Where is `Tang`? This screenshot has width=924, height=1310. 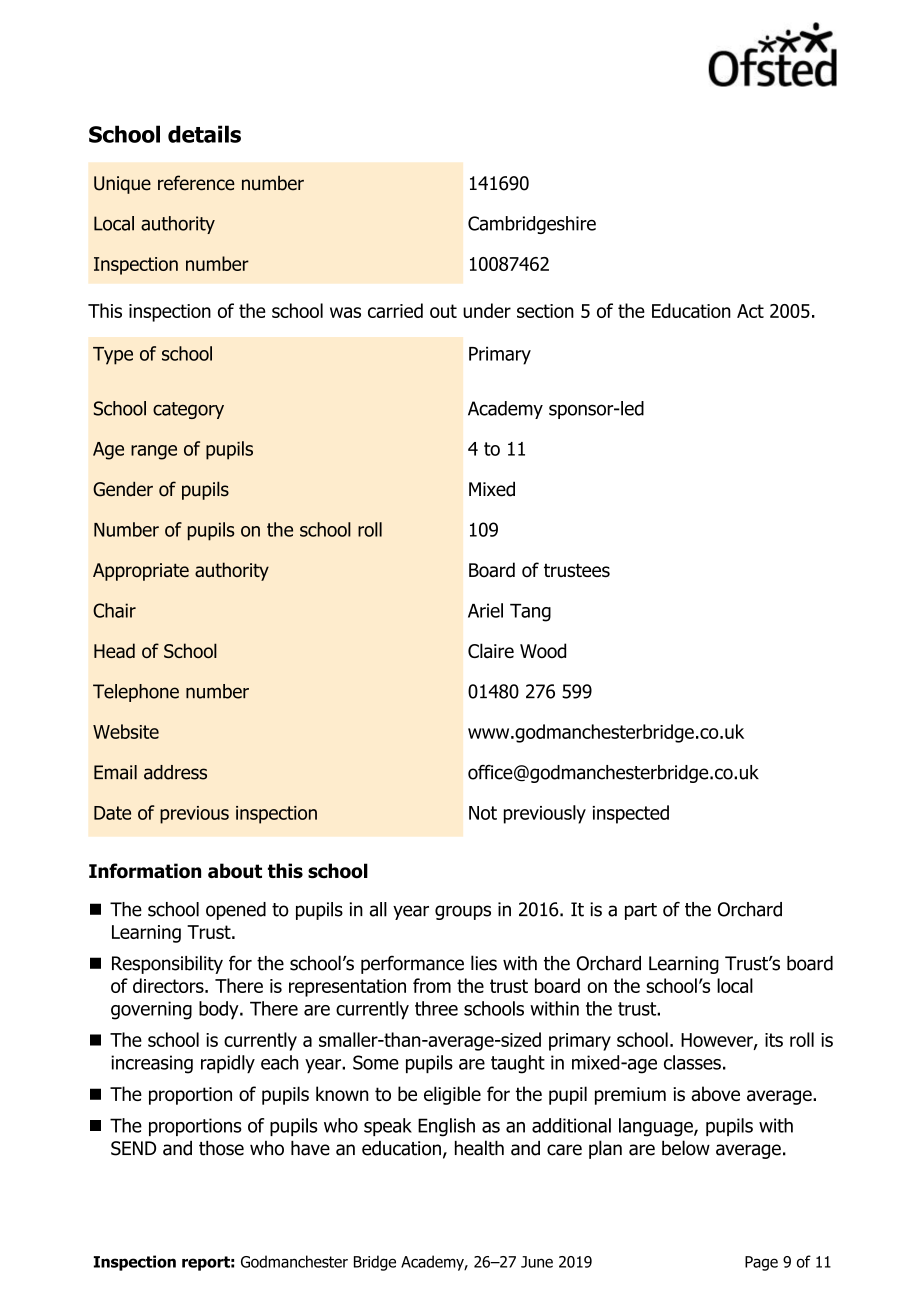 Tang is located at coordinates (530, 613).
